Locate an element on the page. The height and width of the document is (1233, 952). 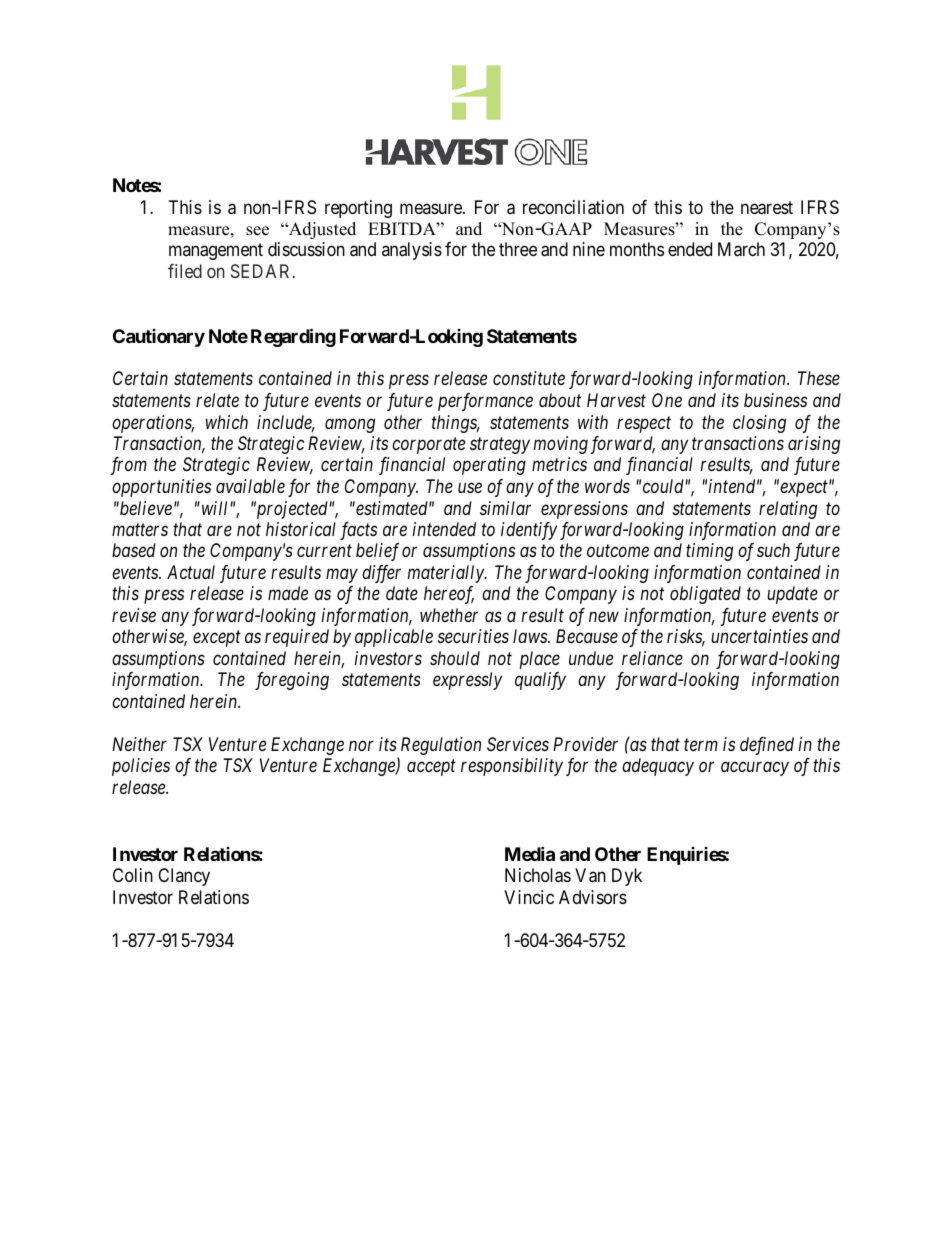
see is located at coordinates (257, 231).
